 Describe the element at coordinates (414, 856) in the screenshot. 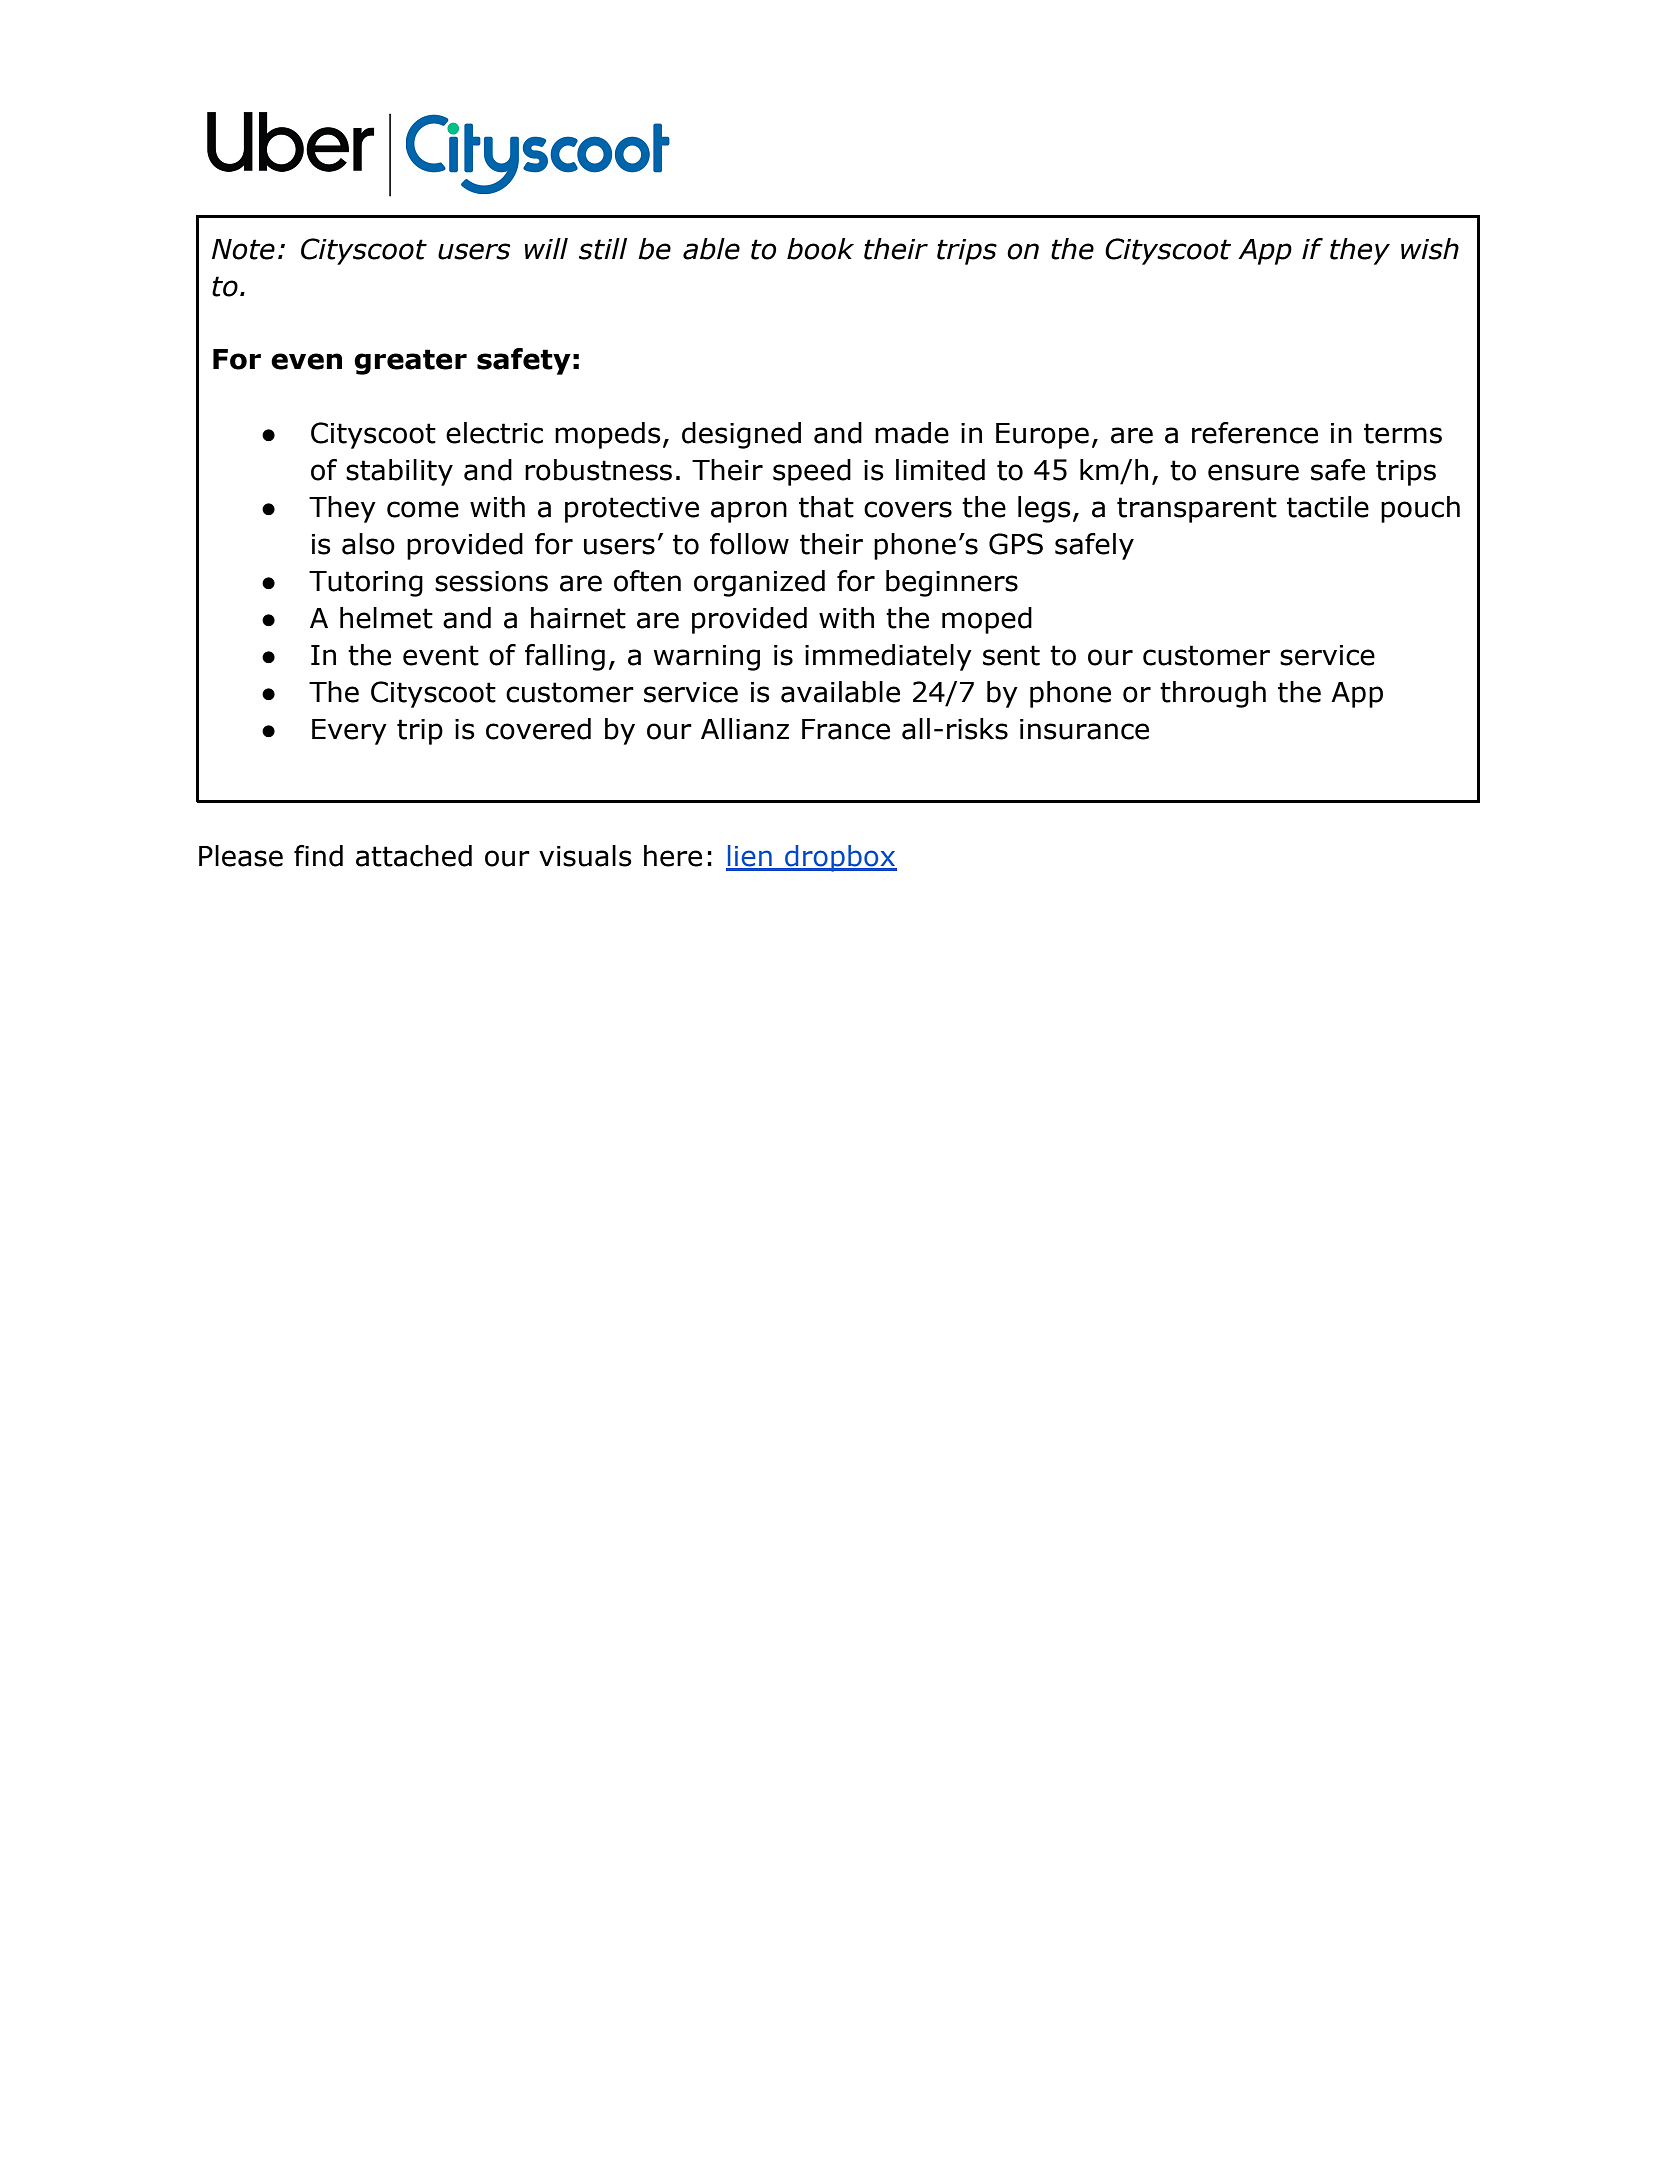

I see `attached` at that location.
